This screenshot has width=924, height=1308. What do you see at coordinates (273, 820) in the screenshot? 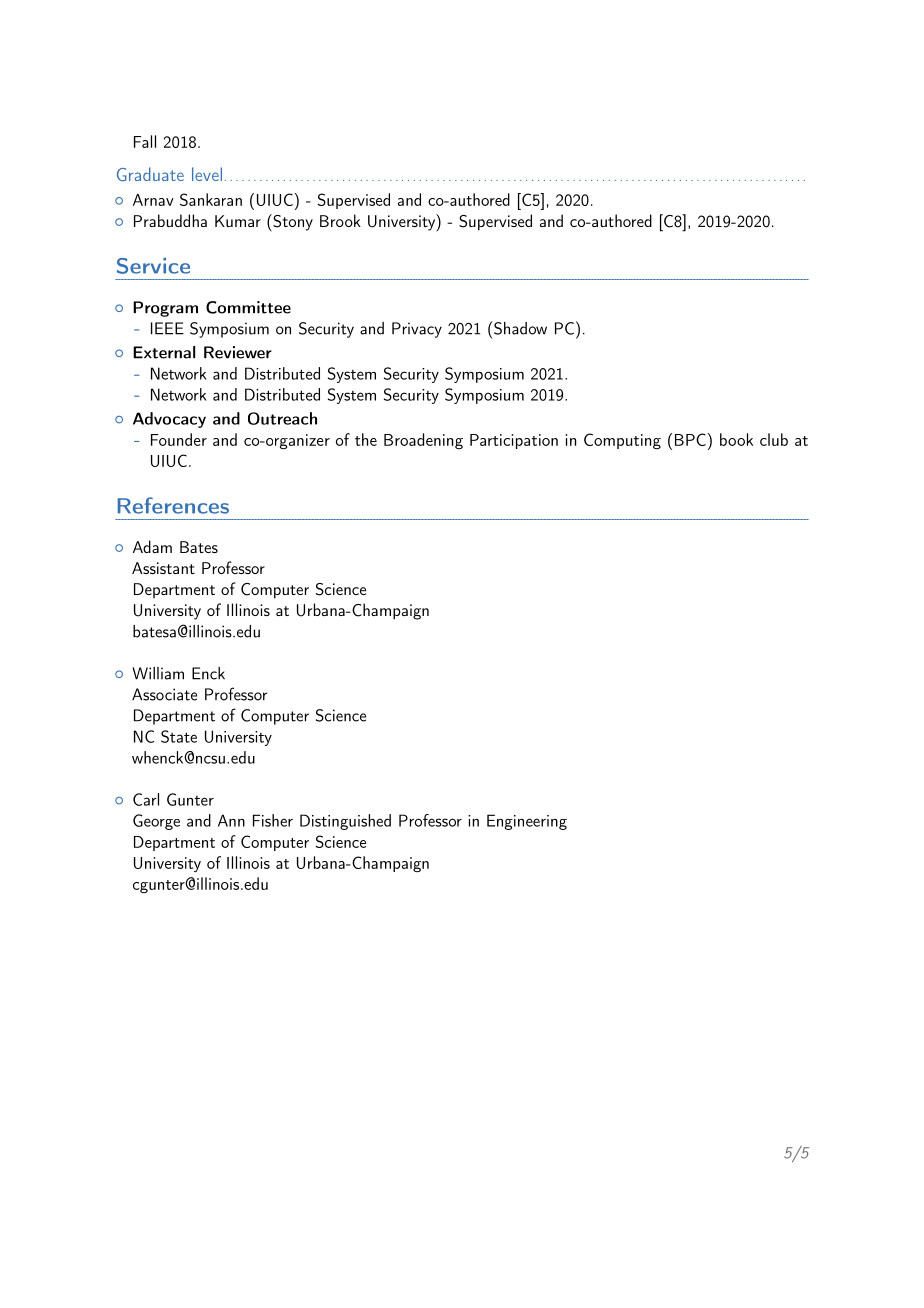
I see `Fisher` at bounding box center [273, 820].
